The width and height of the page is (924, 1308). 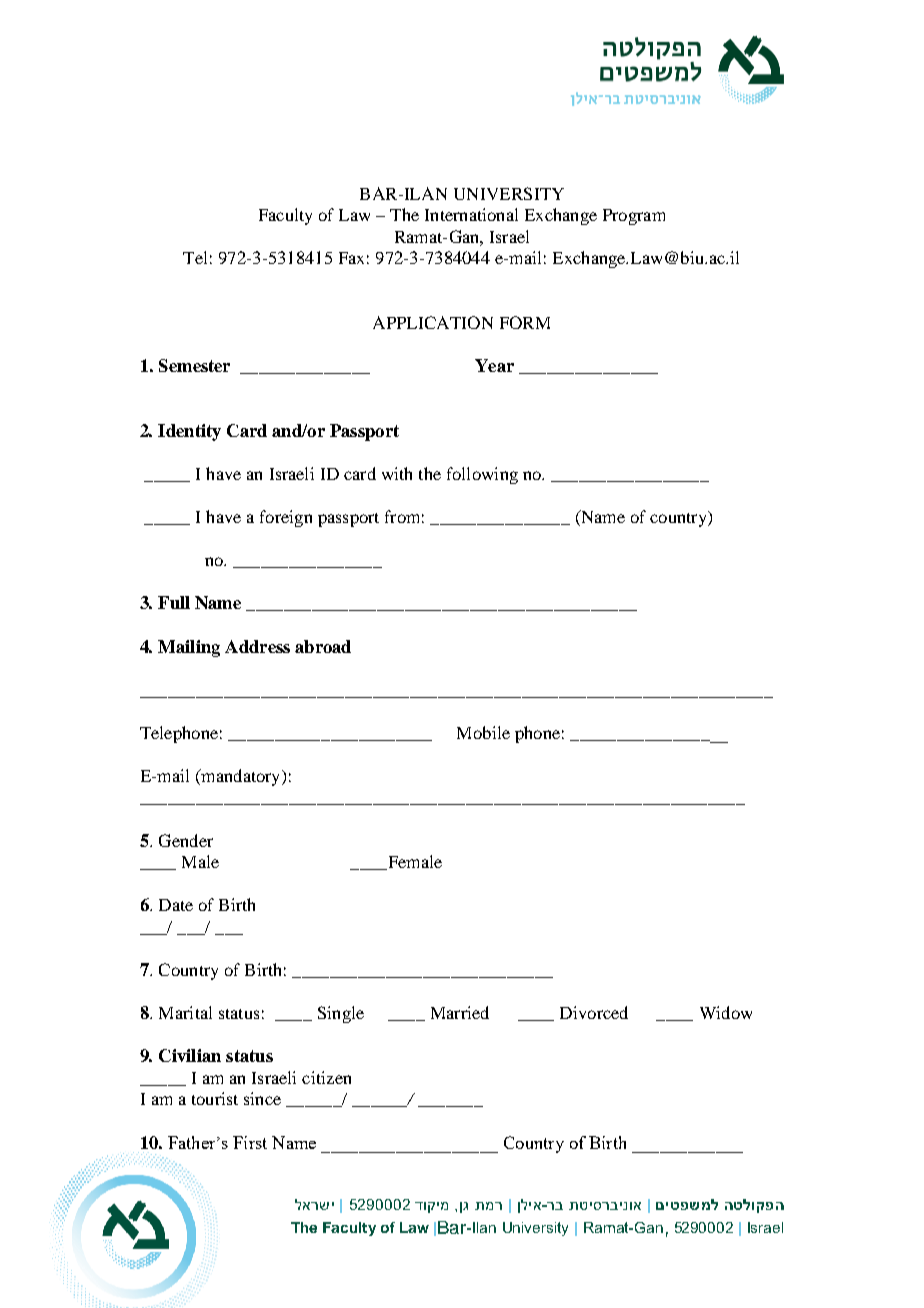 I want to click on Program, so click(x=634, y=217).
